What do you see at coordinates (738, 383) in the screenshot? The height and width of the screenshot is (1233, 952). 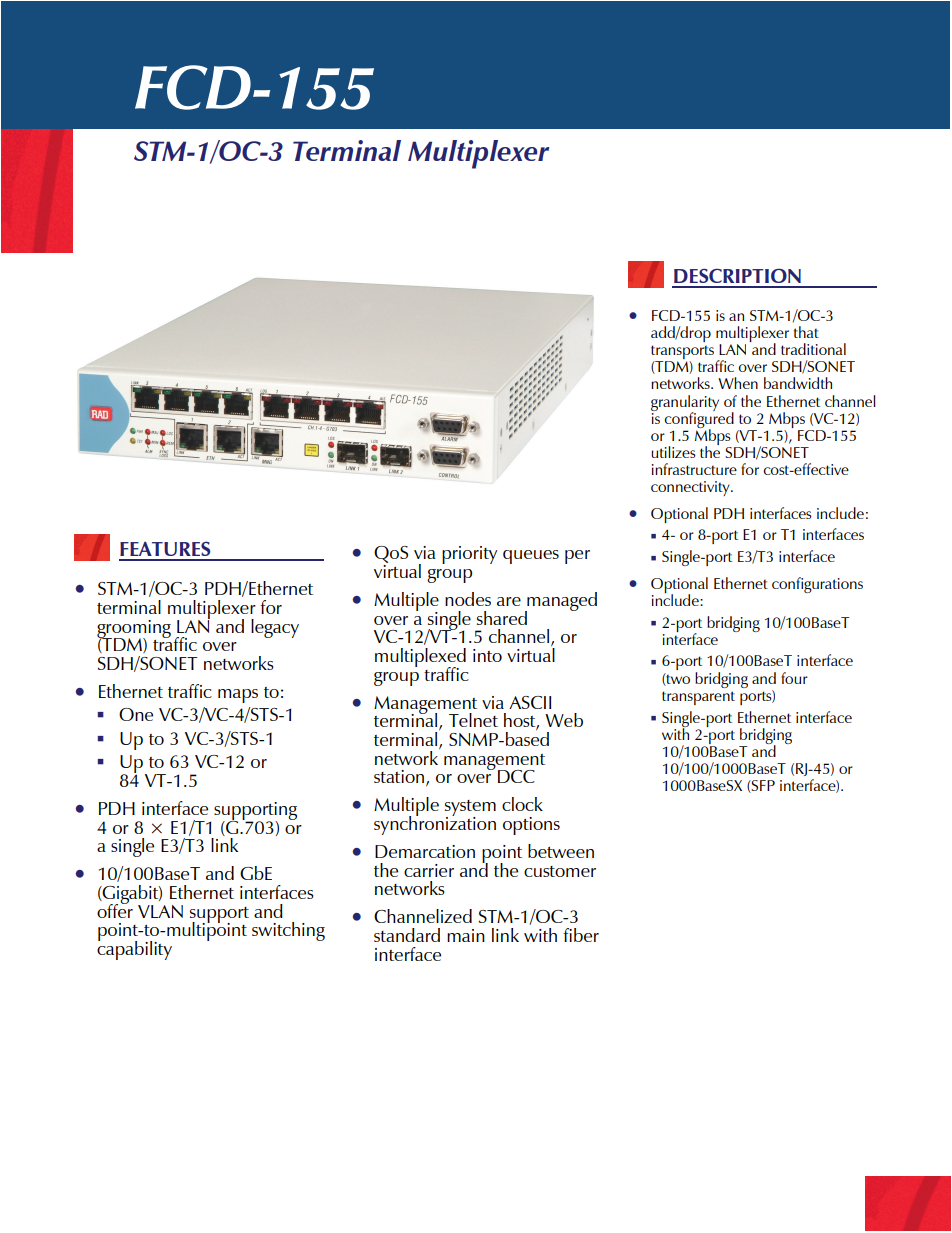 I see `When` at bounding box center [738, 383].
